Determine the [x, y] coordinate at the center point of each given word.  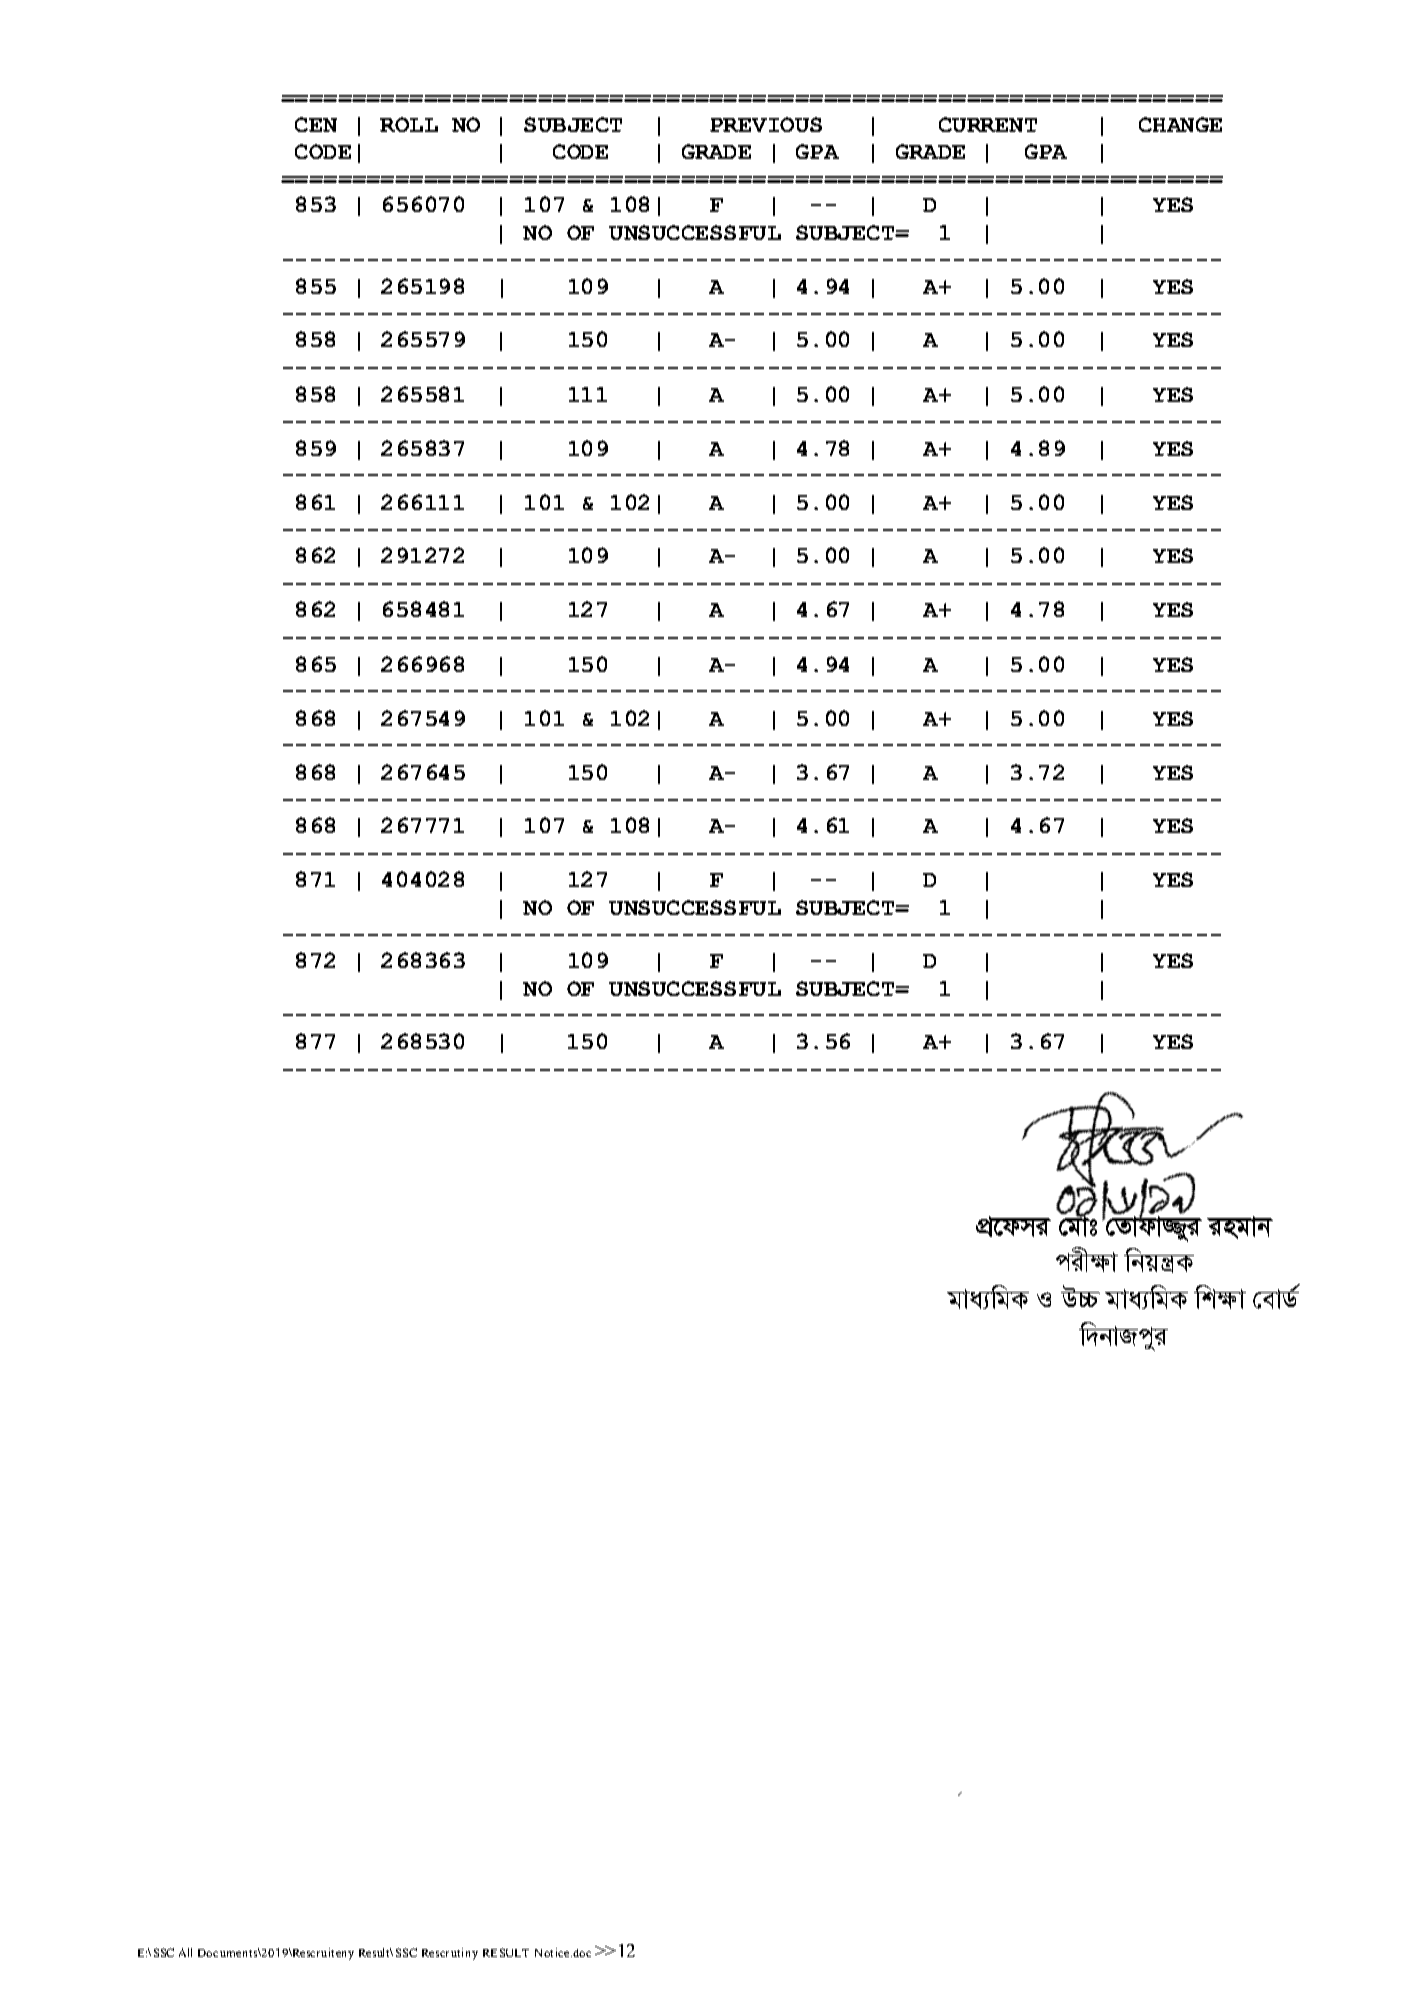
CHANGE [1180, 124]
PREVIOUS [766, 124]
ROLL [409, 124]
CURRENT [988, 124]
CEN [316, 124]
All [185, 1952]
